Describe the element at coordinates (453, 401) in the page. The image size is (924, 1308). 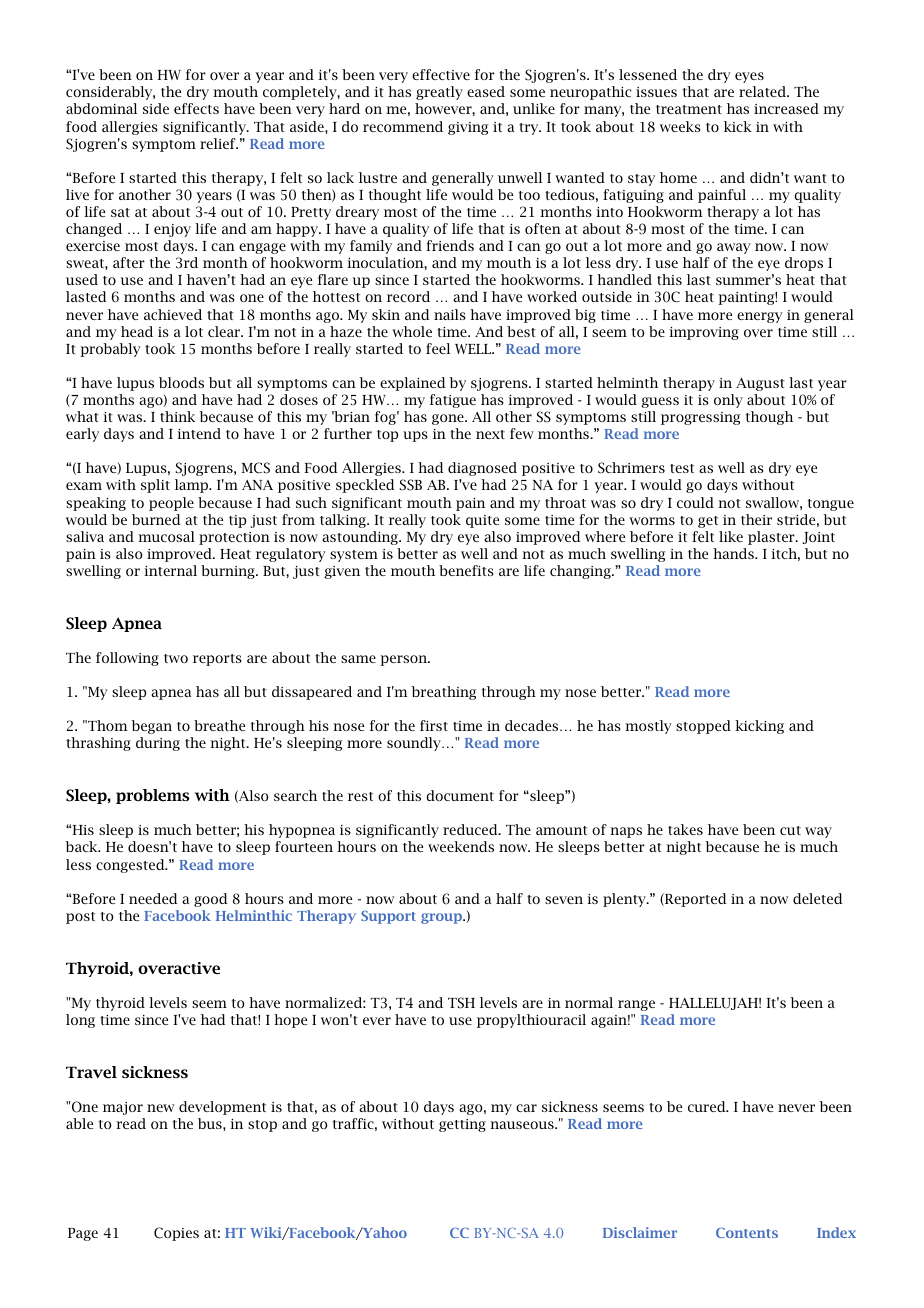
I see `fatigue` at that location.
